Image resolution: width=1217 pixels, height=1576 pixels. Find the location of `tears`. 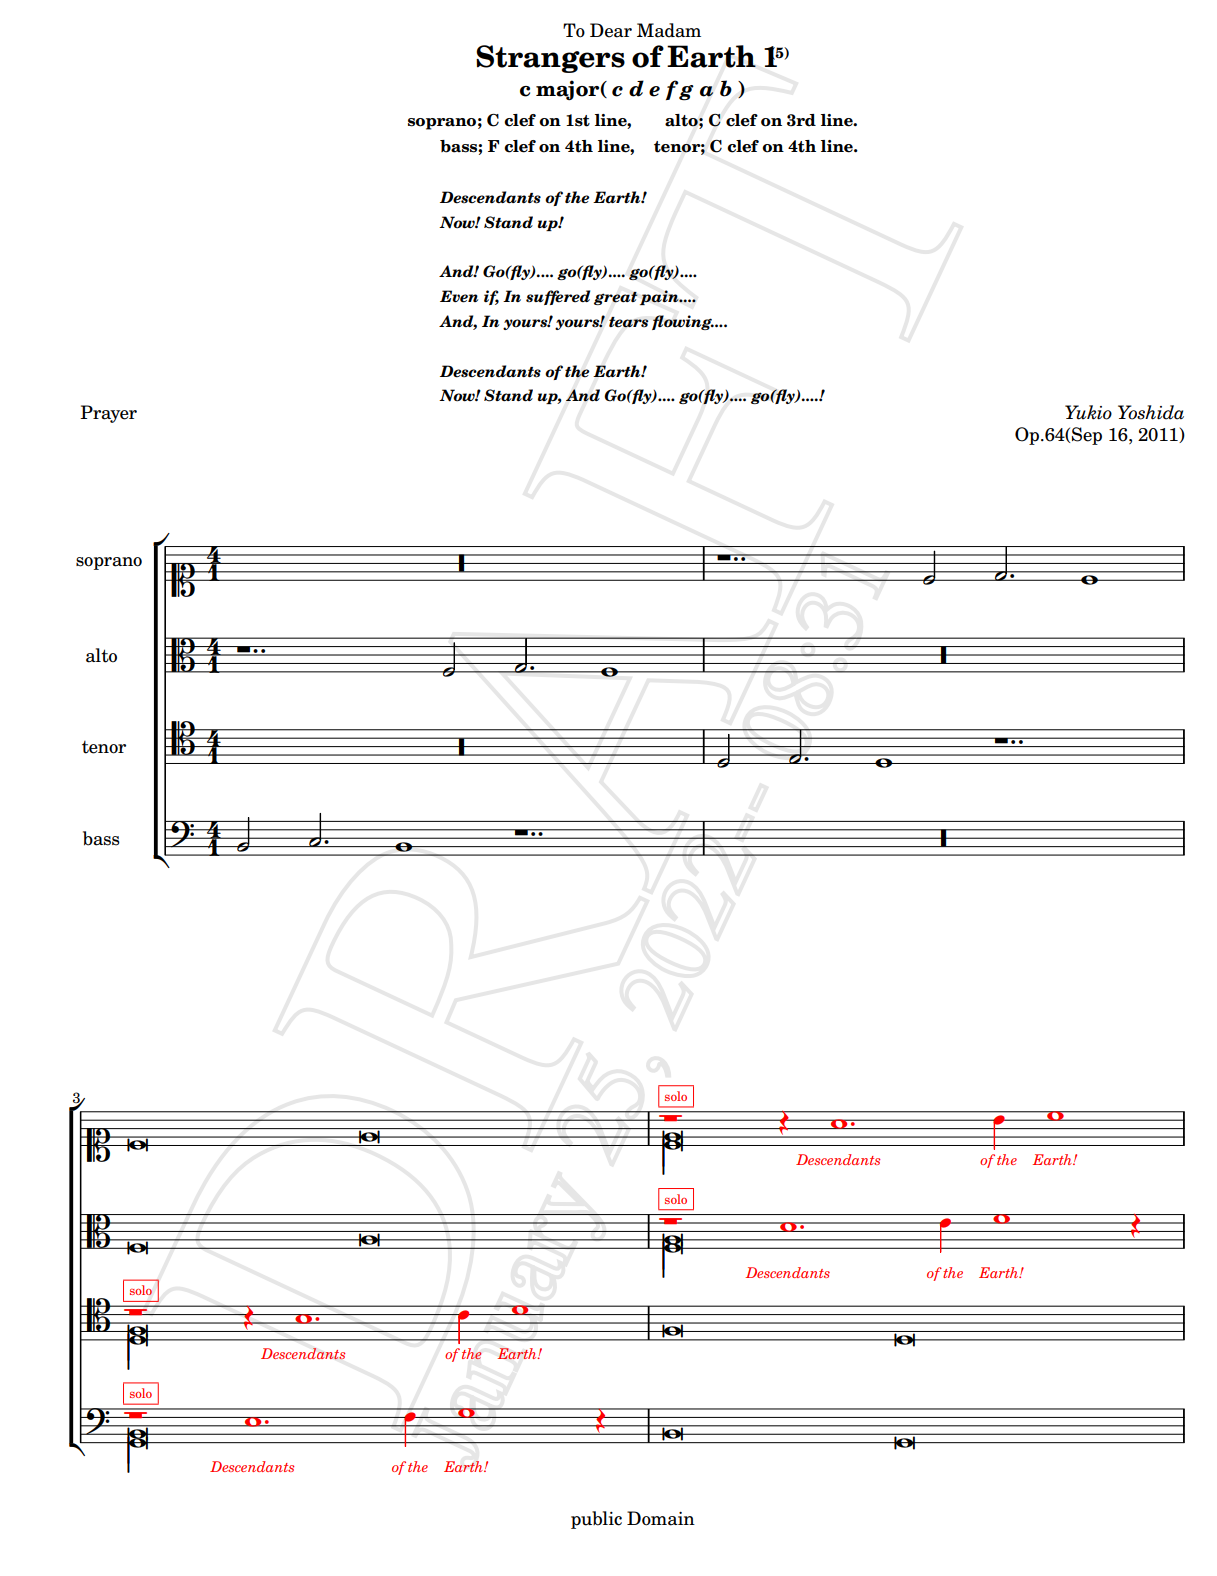

tears is located at coordinates (629, 322).
